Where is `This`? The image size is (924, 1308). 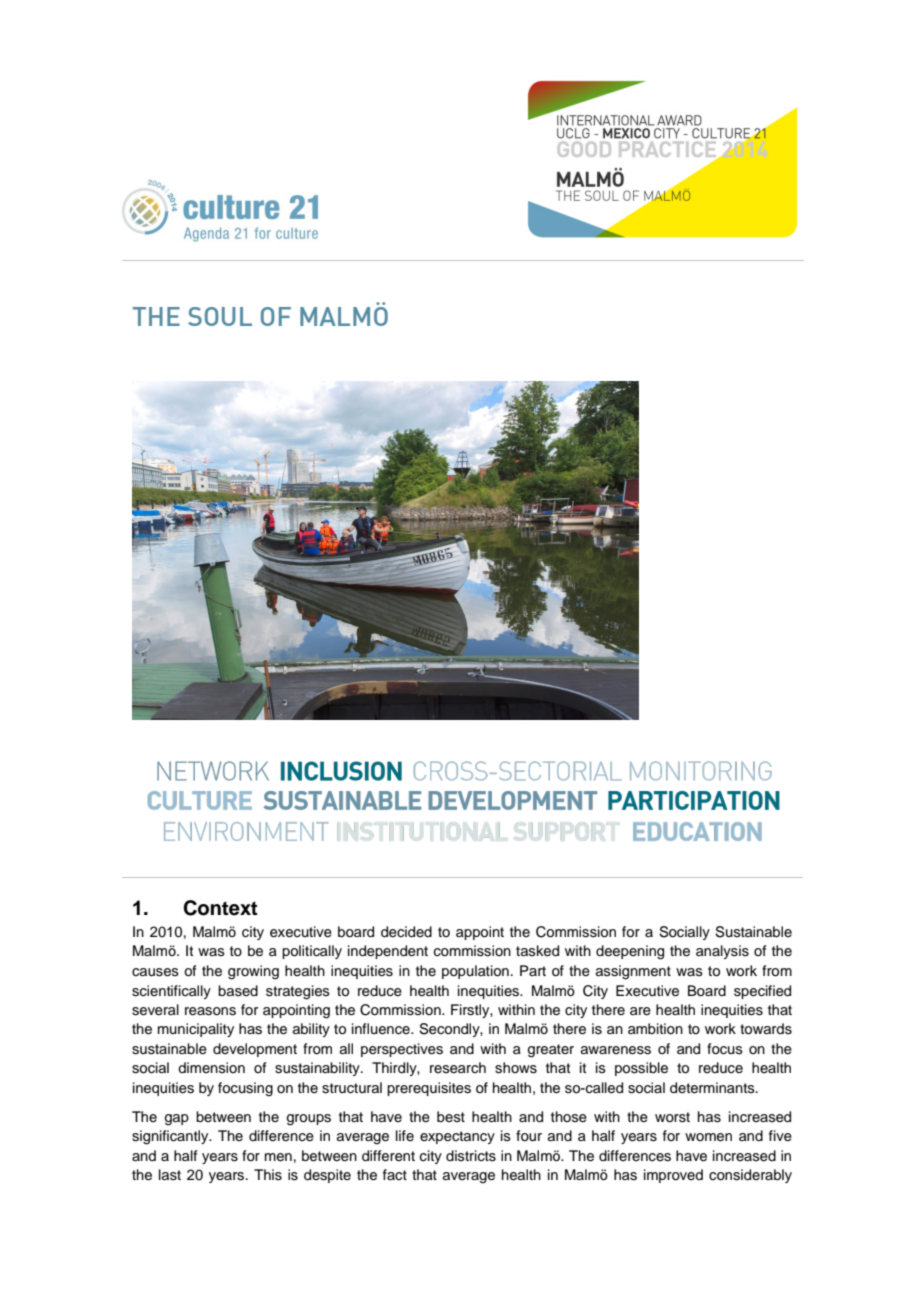
This is located at coordinates (268, 1175).
